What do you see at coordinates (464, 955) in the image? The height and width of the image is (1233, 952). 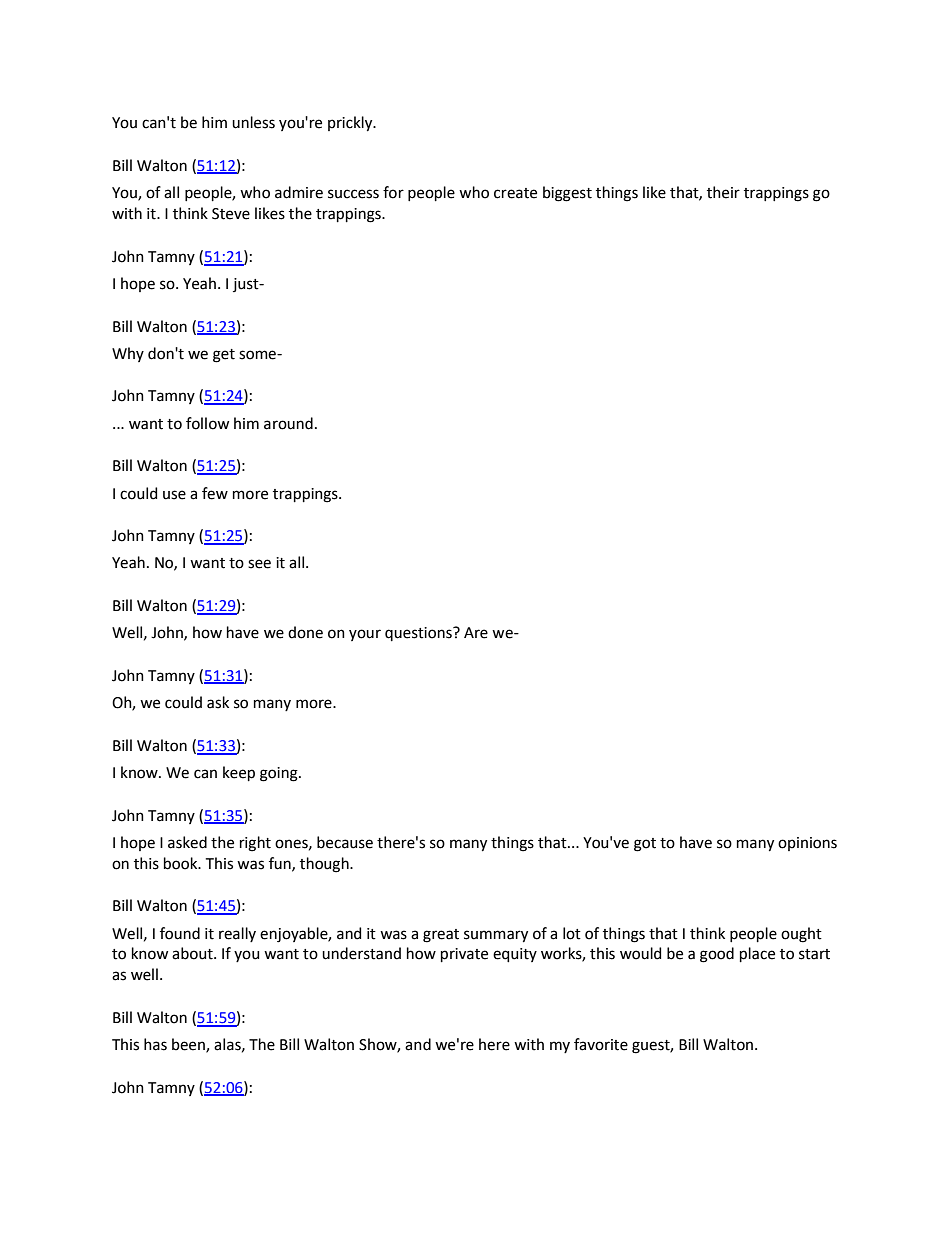 I see `private` at bounding box center [464, 955].
